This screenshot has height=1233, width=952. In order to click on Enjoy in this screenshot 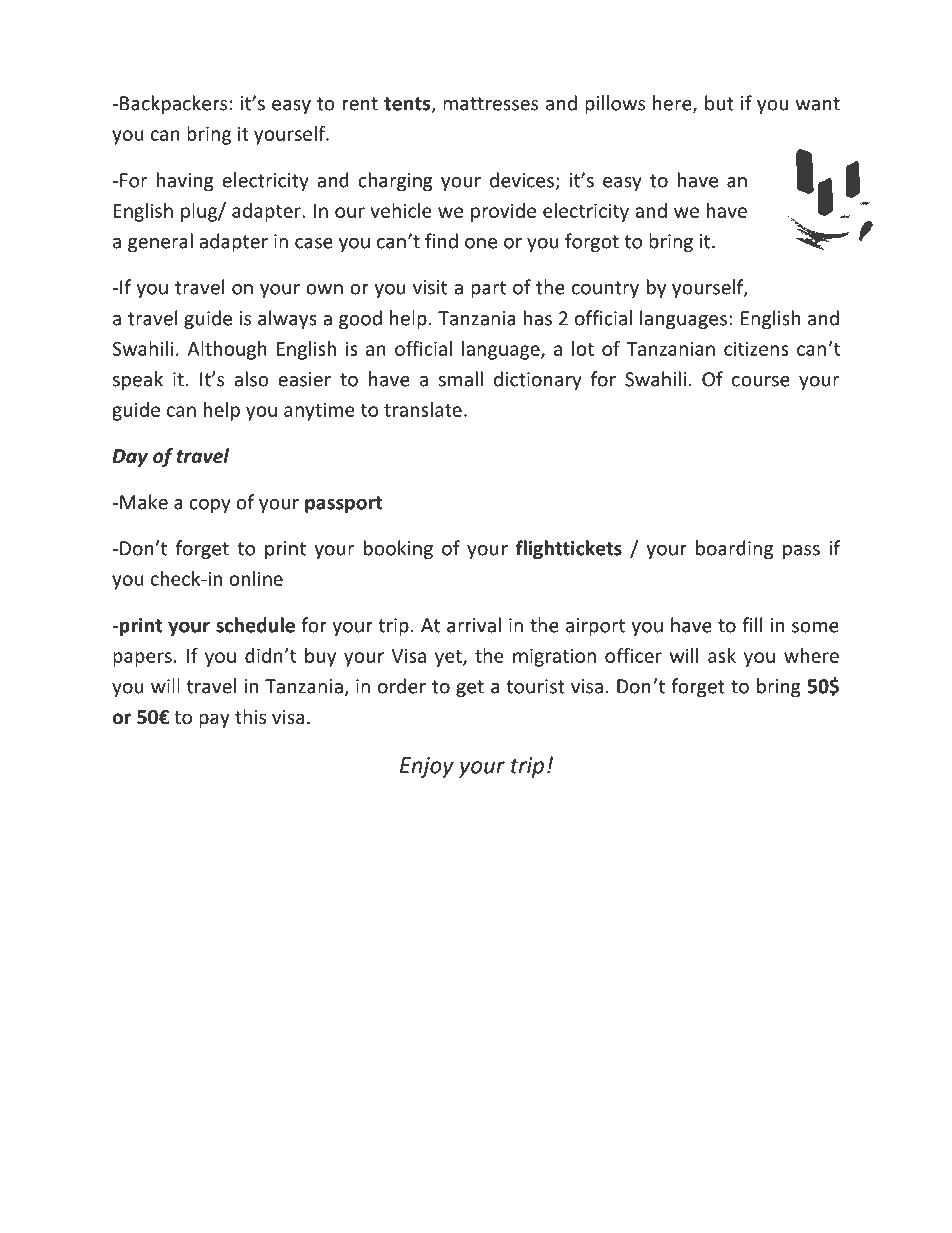, I will do `click(427, 767)`.
